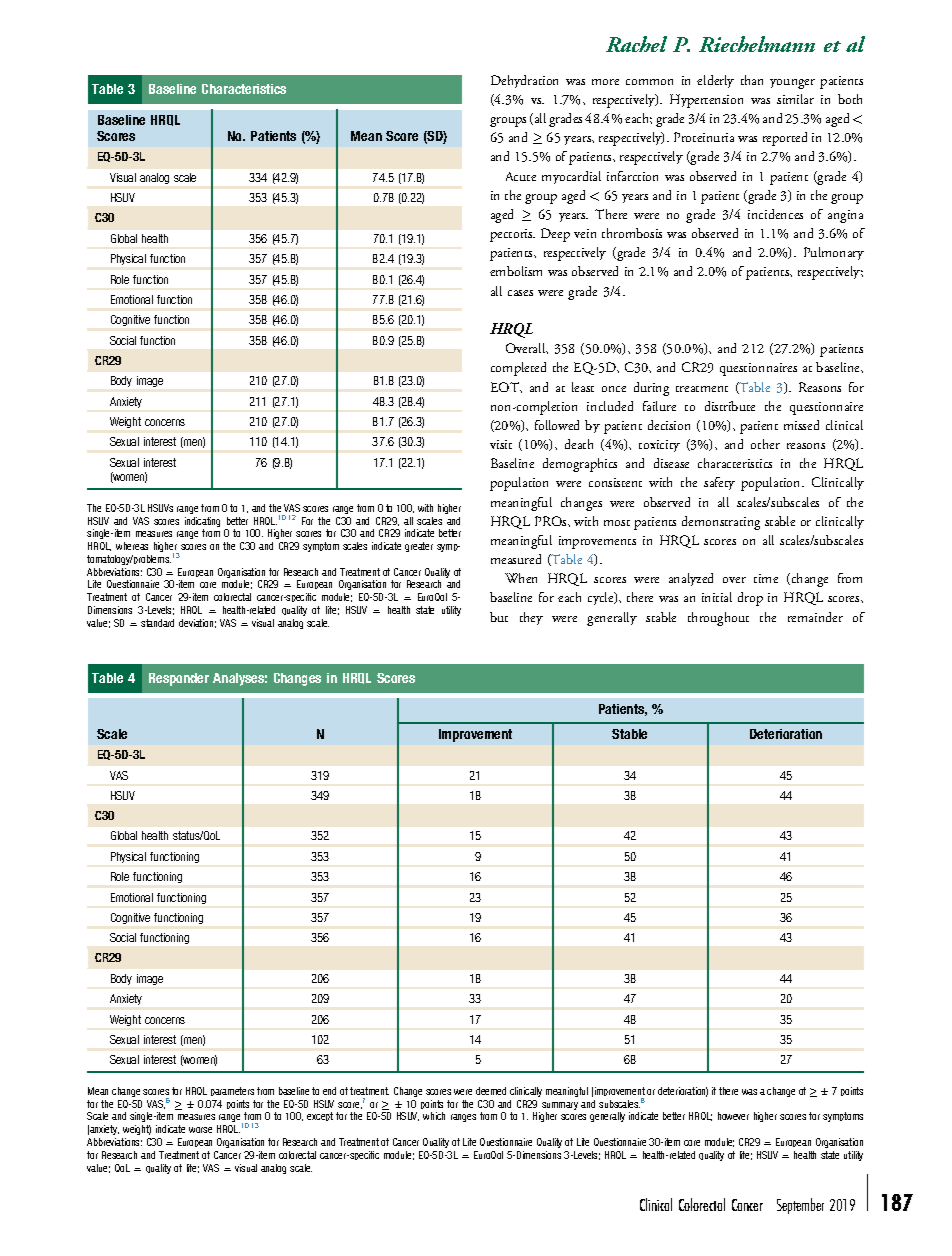 Image resolution: width=952 pixels, height=1256 pixels. I want to click on which, so click(434, 1116).
